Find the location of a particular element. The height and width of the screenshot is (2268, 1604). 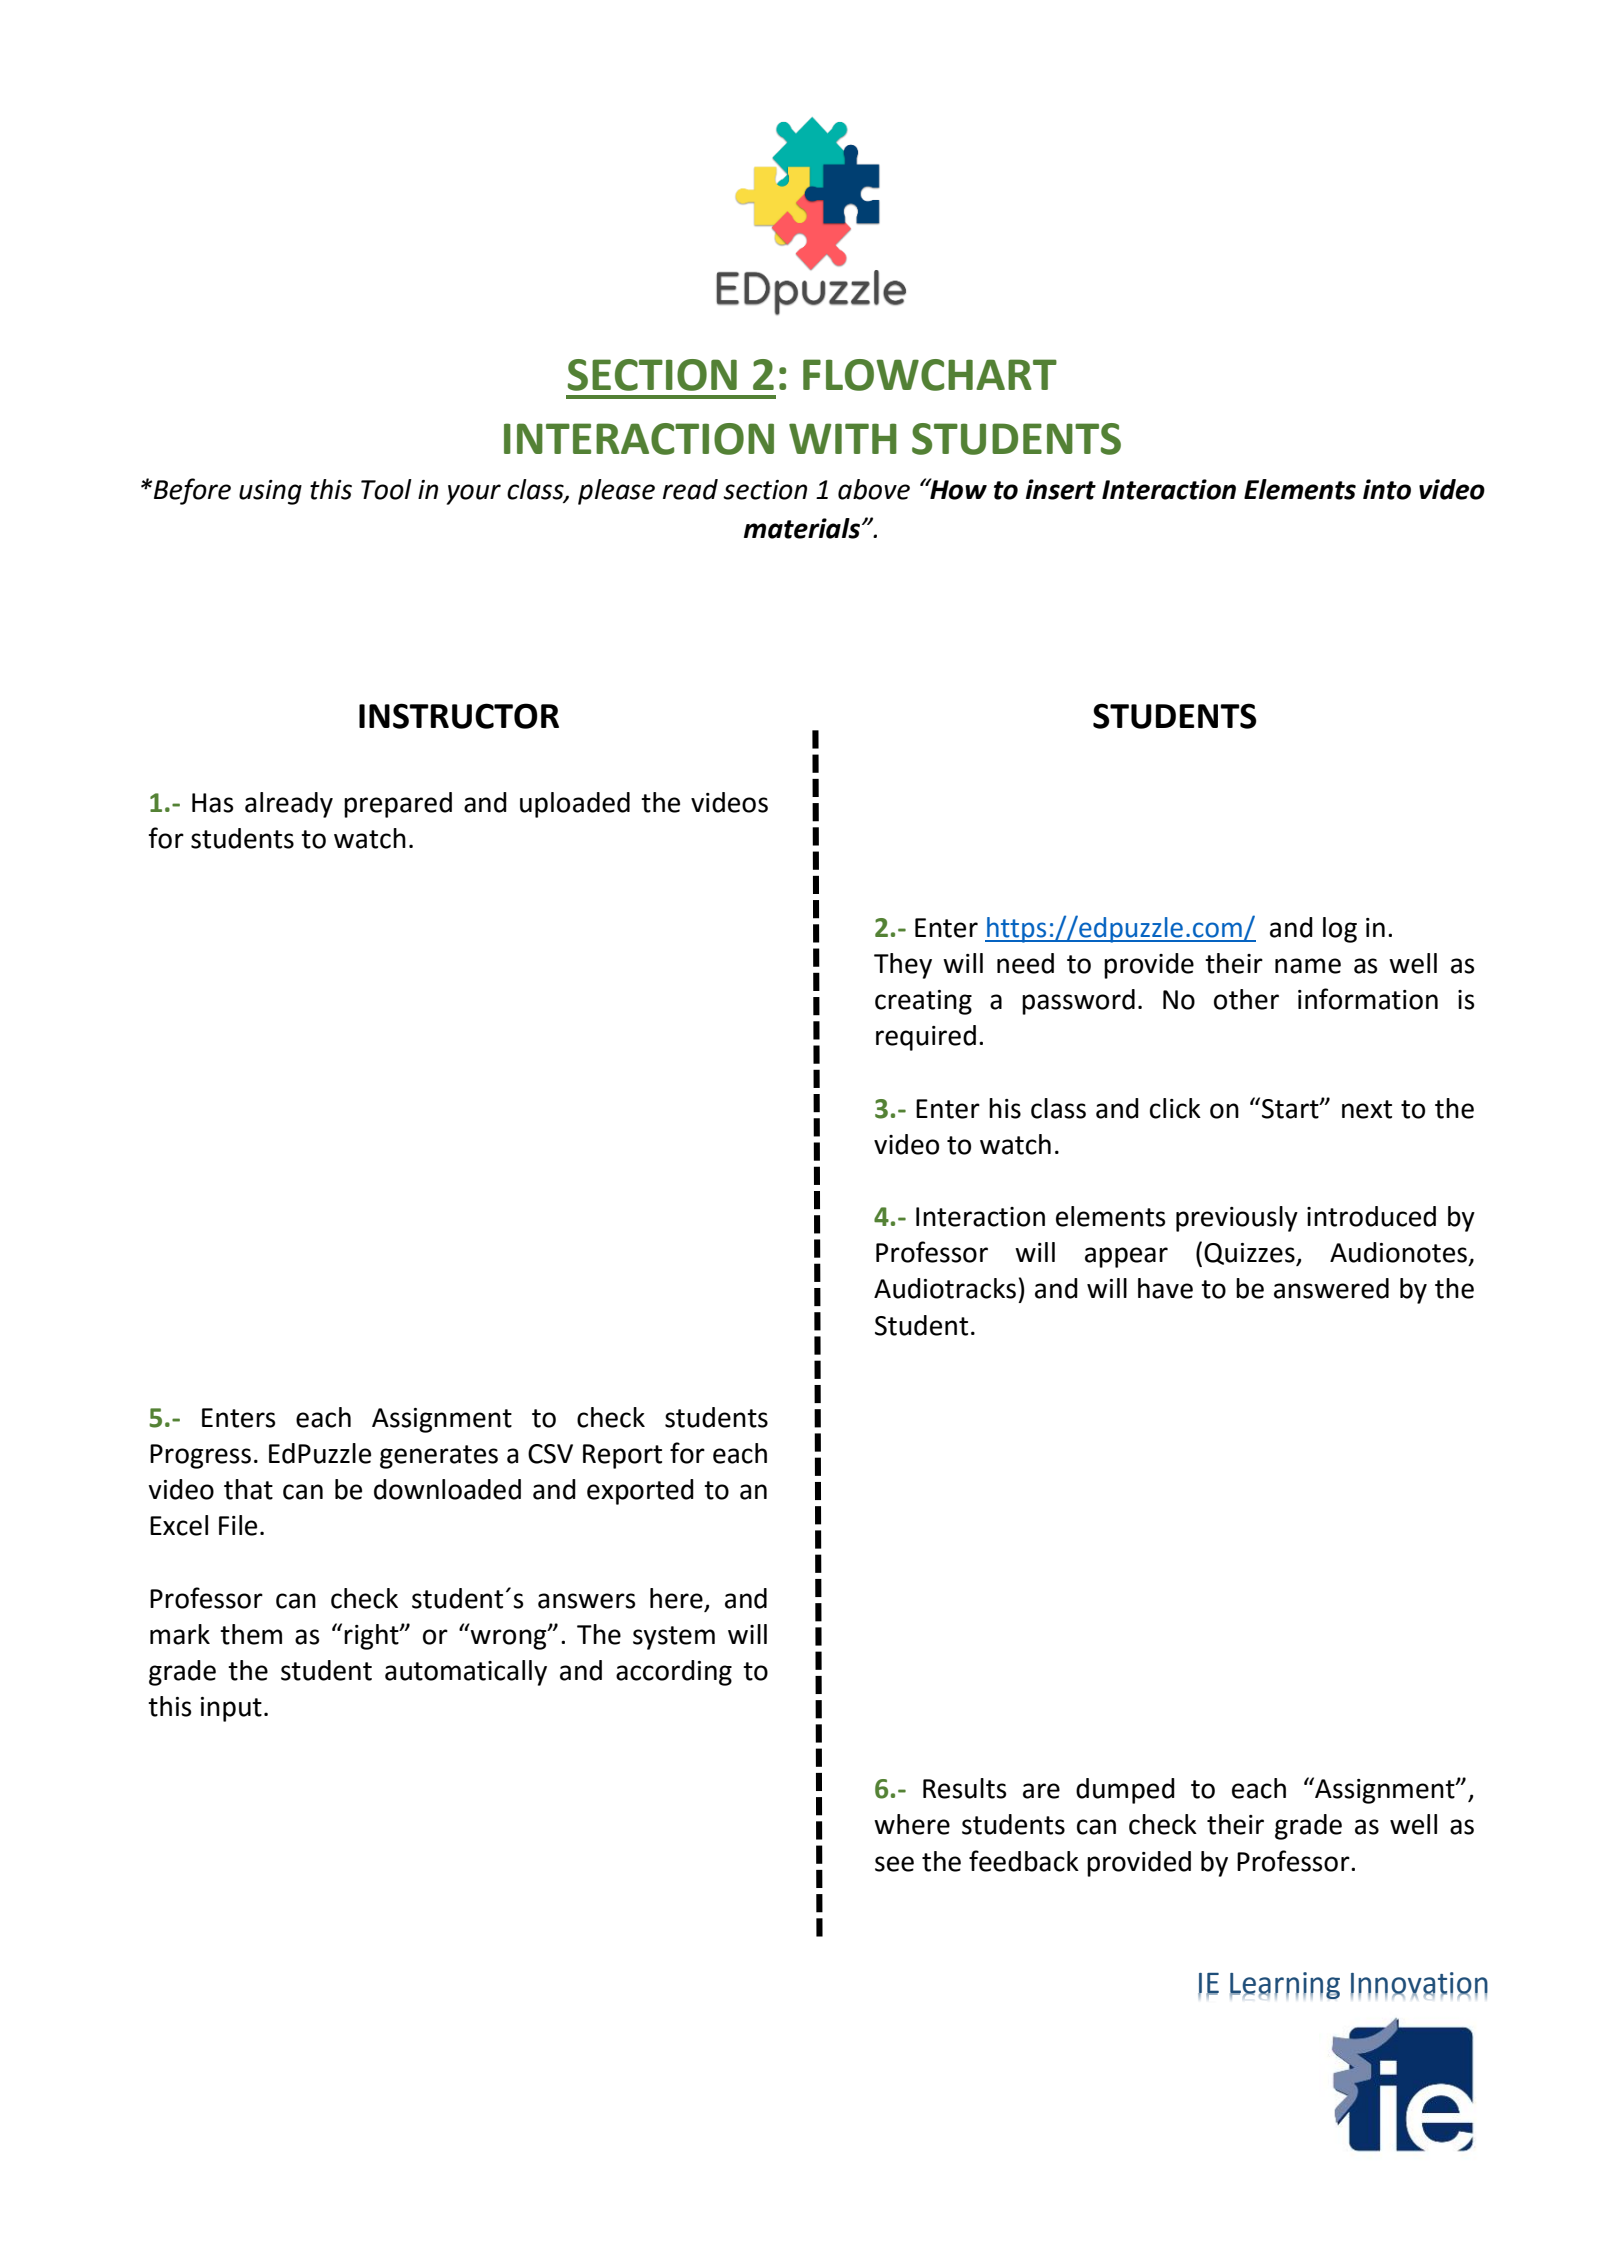

generates is located at coordinates (439, 1457).
